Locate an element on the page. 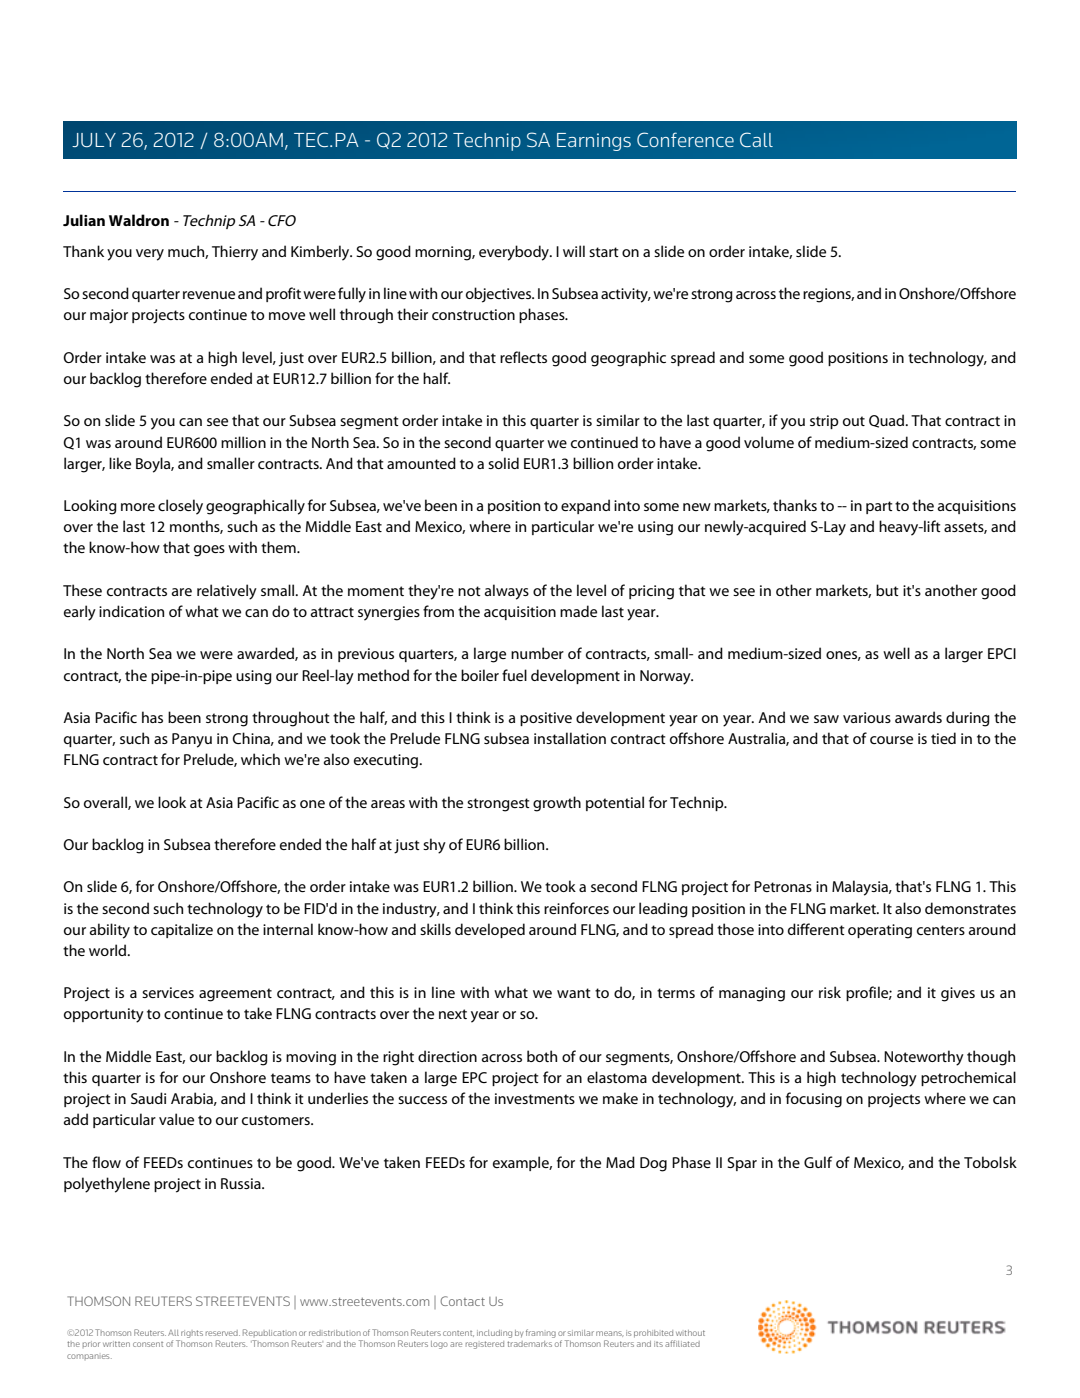 The width and height of the page is (1080, 1398). reserved is located at coordinates (223, 1333).
